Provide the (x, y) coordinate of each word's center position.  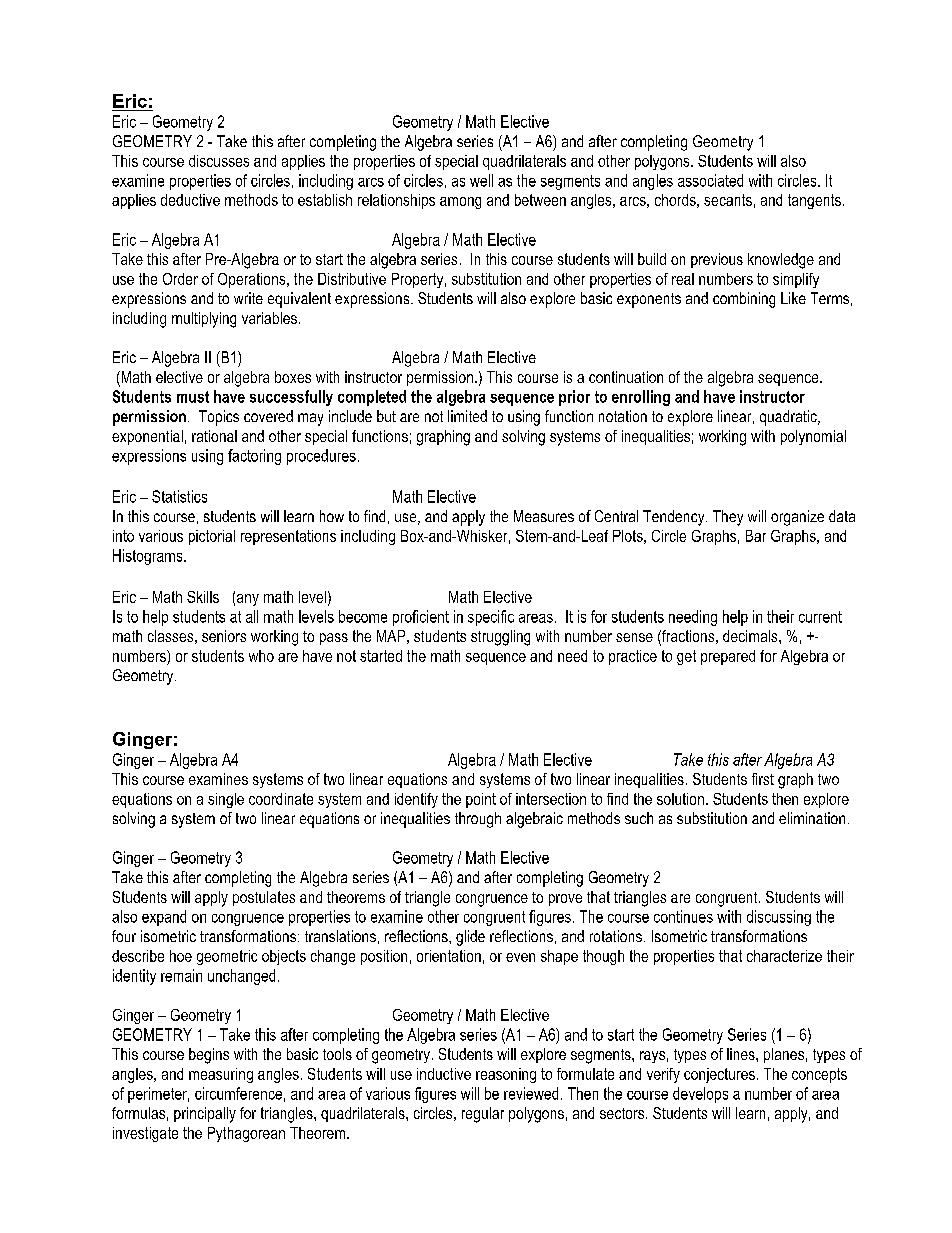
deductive (190, 200)
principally (205, 1115)
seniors (224, 636)
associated (710, 180)
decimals (751, 636)
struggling (500, 638)
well (481, 180)
